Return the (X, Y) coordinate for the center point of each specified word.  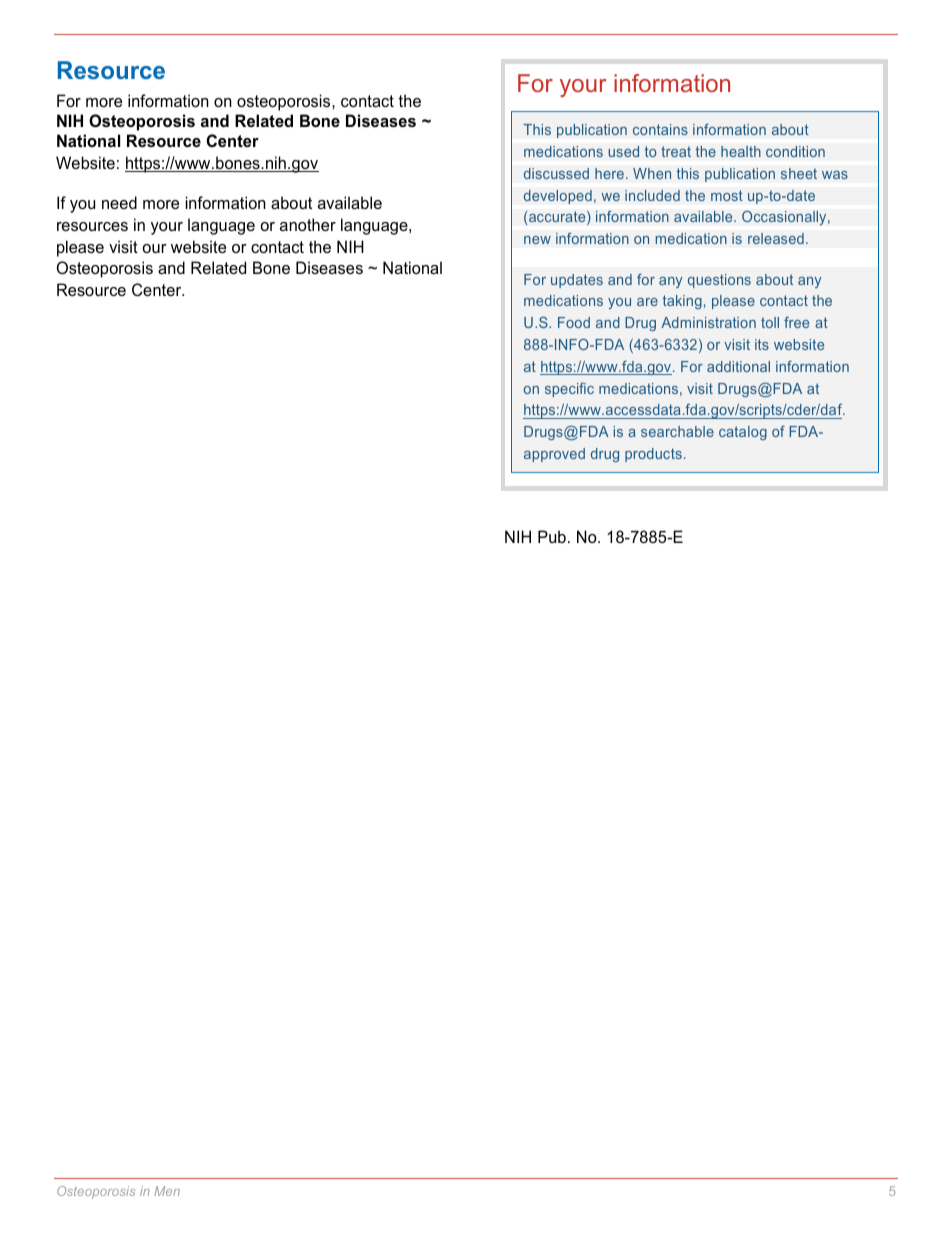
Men (167, 1191)
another (308, 224)
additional (738, 366)
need (119, 202)
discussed (556, 173)
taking (682, 302)
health (741, 151)
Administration (708, 322)
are (647, 302)
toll (770, 322)
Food (574, 322)
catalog (743, 433)
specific (569, 390)
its (762, 344)
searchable (677, 431)
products (653, 455)
